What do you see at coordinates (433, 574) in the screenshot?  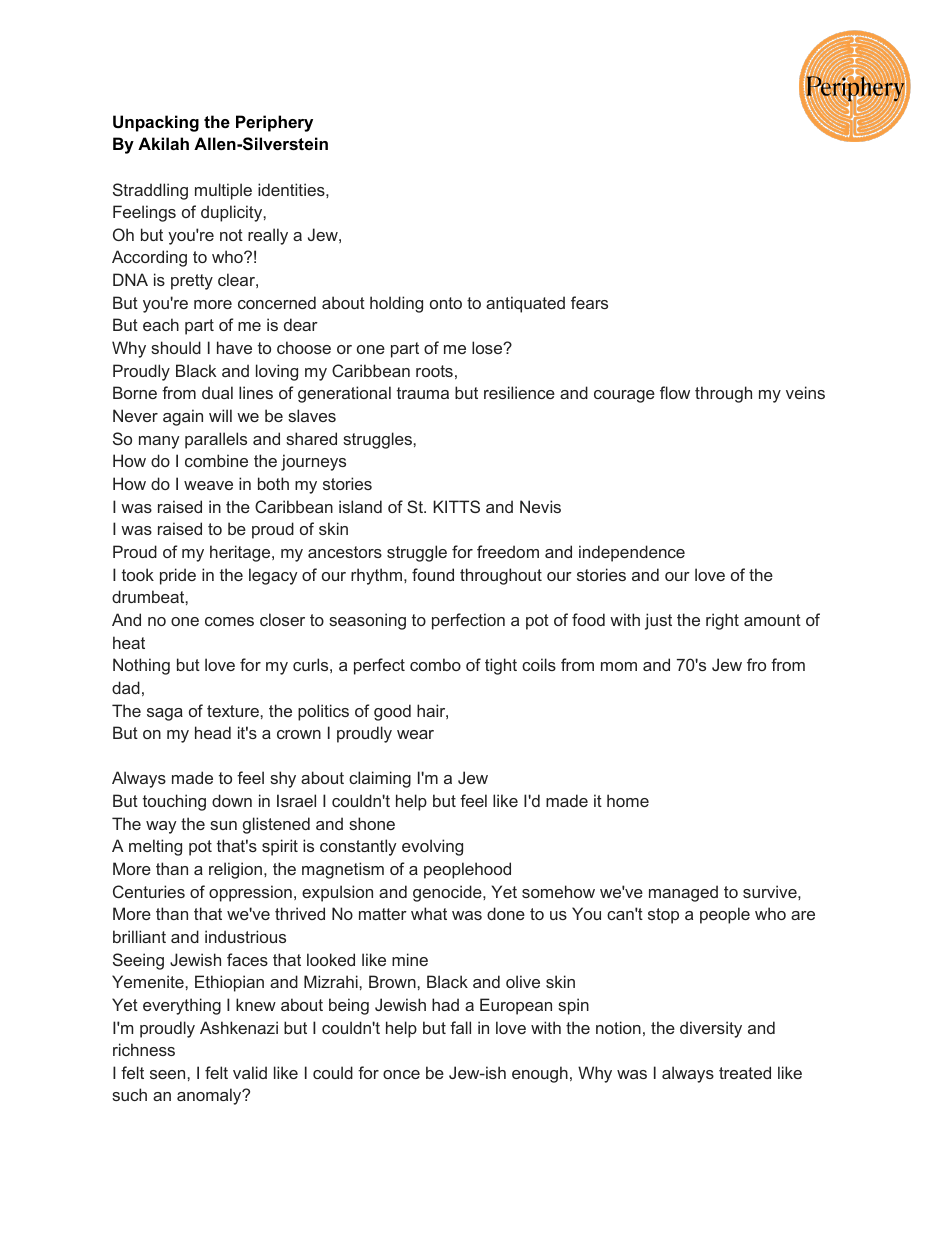 I see `found` at bounding box center [433, 574].
